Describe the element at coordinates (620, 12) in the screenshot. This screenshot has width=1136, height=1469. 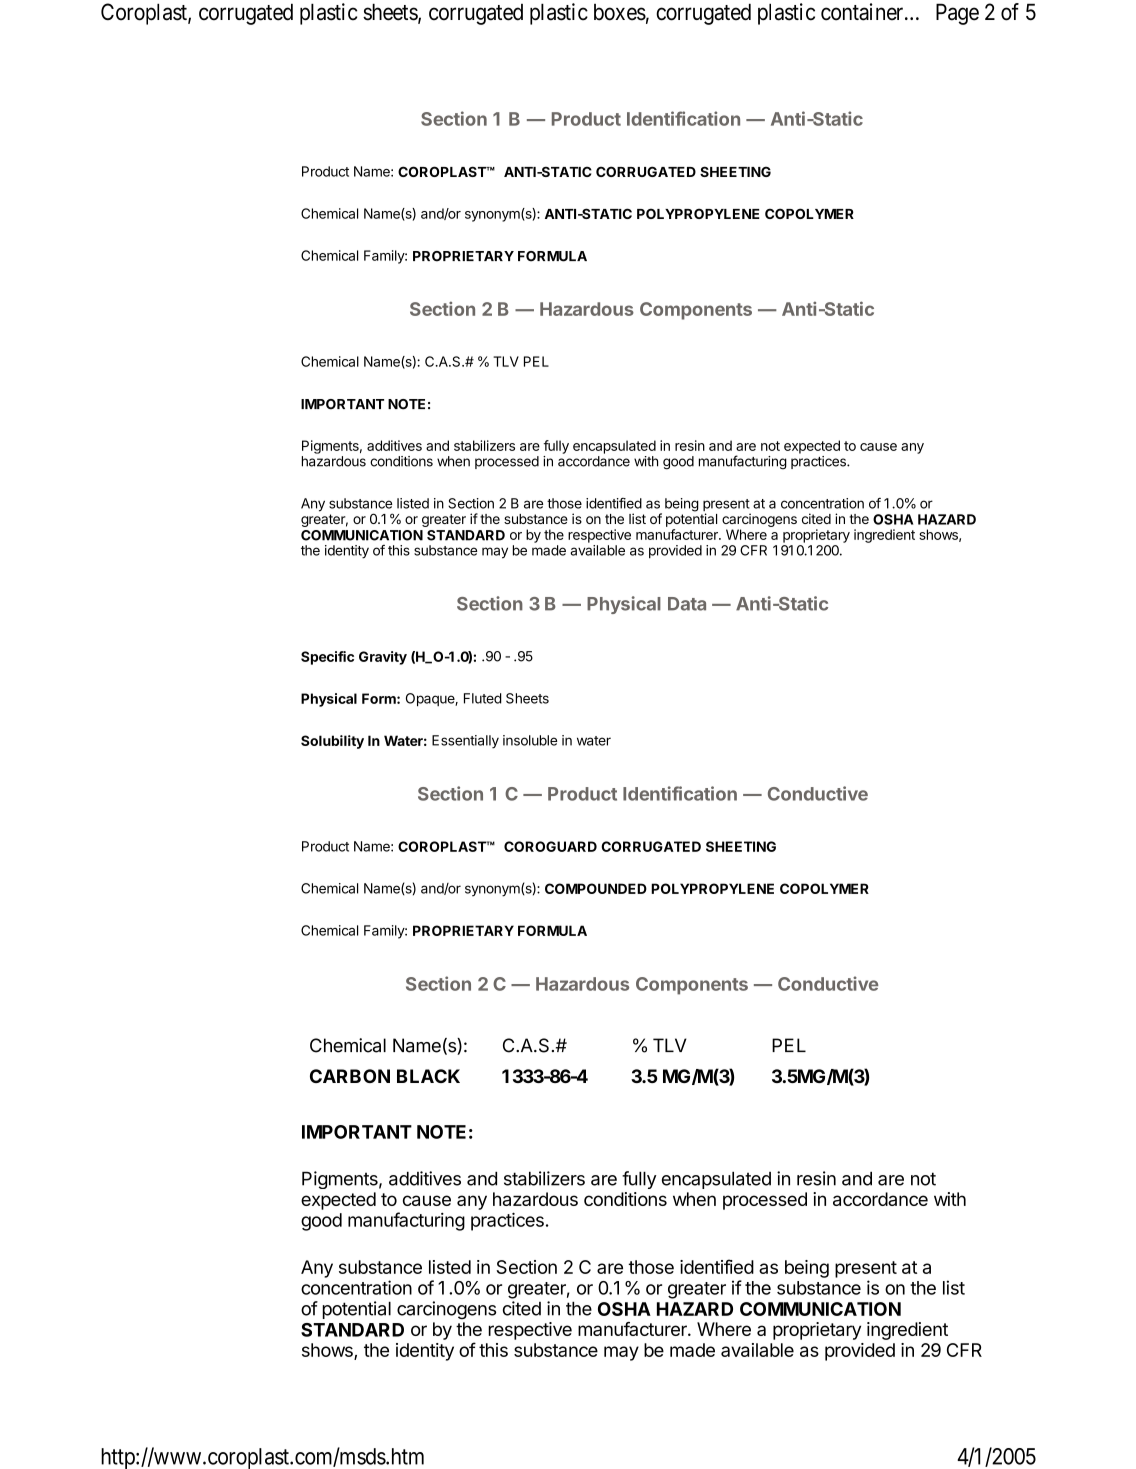
I see `boxes` at that location.
